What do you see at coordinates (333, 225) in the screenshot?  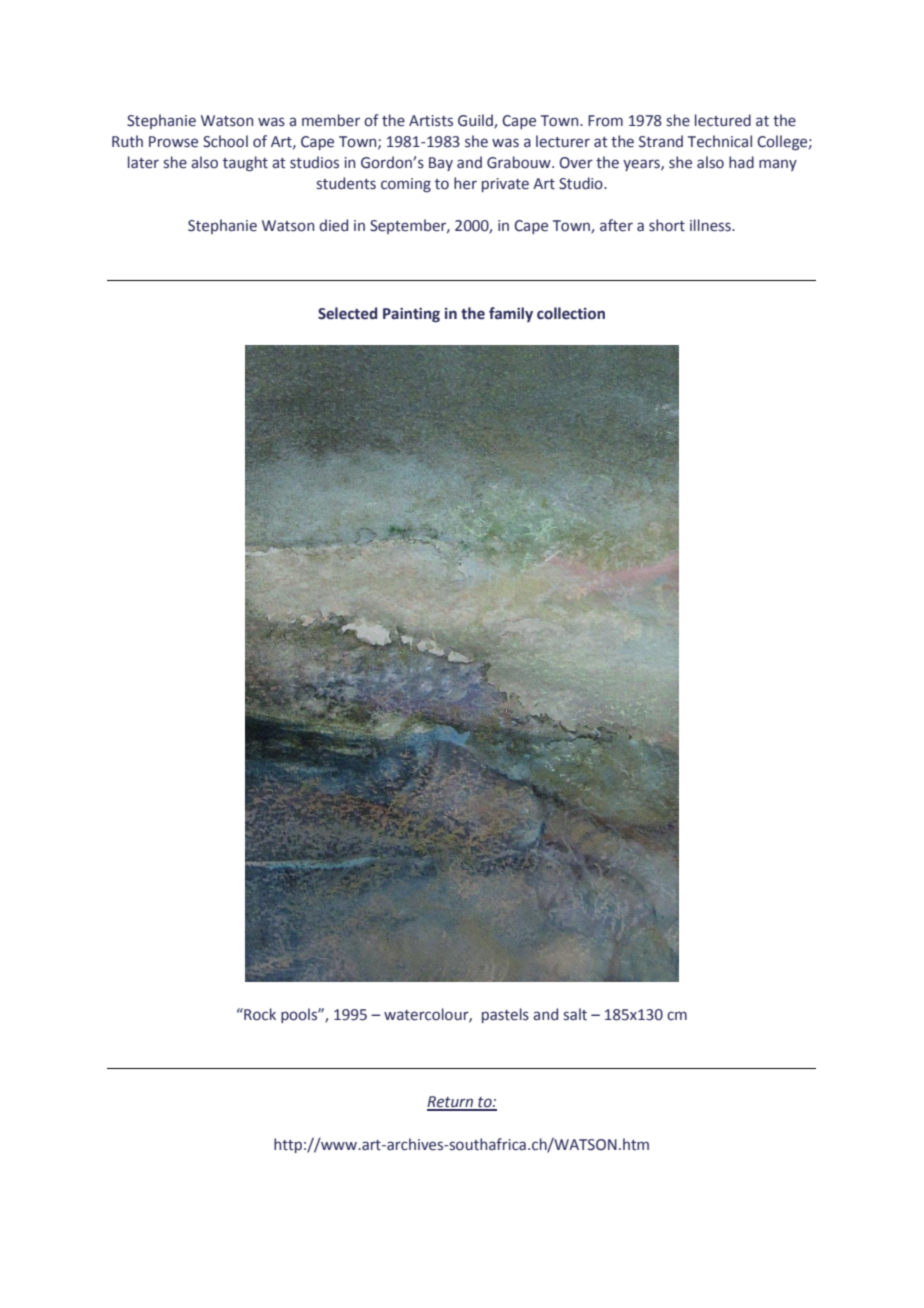 I see `died` at bounding box center [333, 225].
